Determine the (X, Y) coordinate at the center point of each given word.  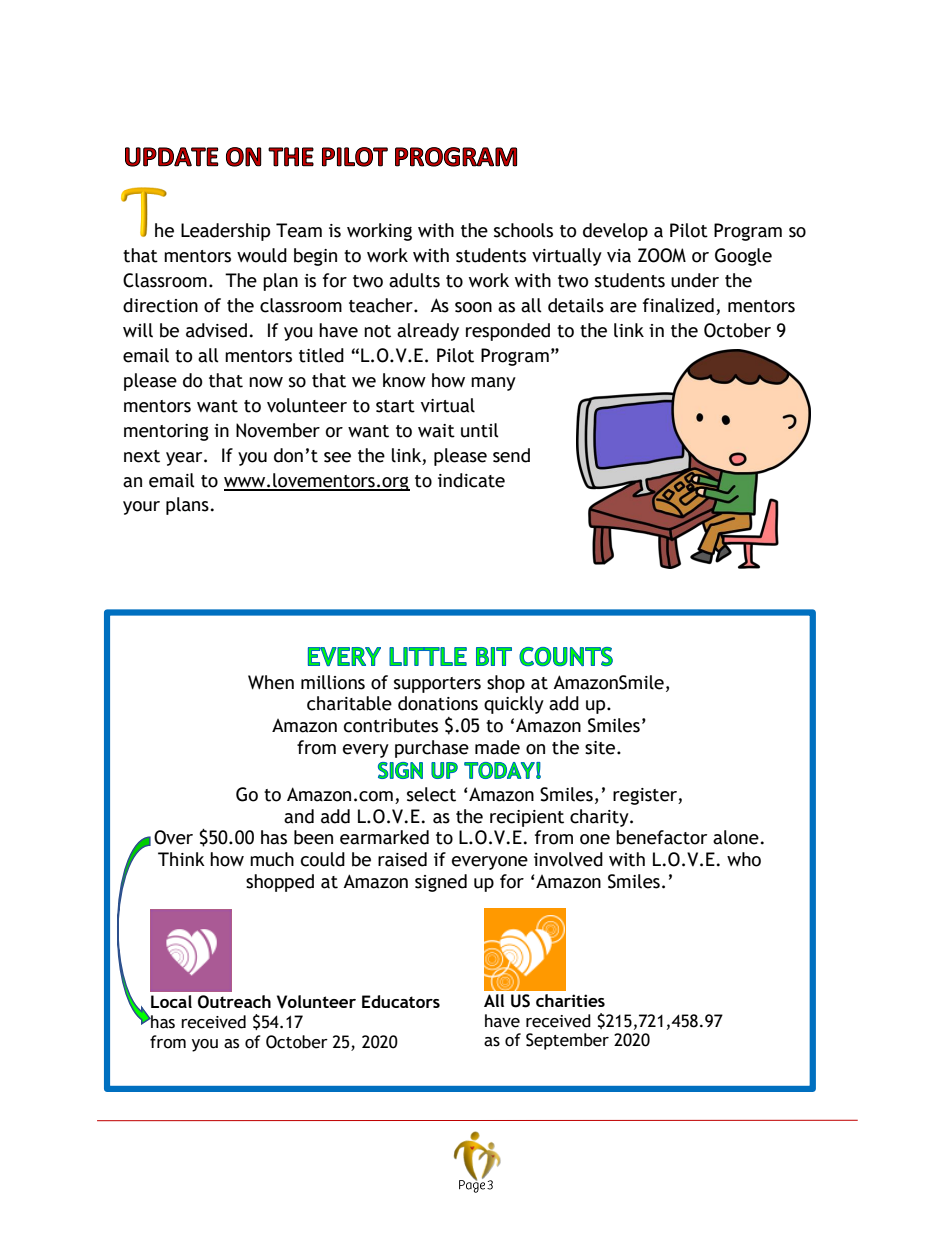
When (271, 682)
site (601, 748)
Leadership (225, 232)
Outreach (234, 1002)
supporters (437, 685)
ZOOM (662, 255)
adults (414, 280)
